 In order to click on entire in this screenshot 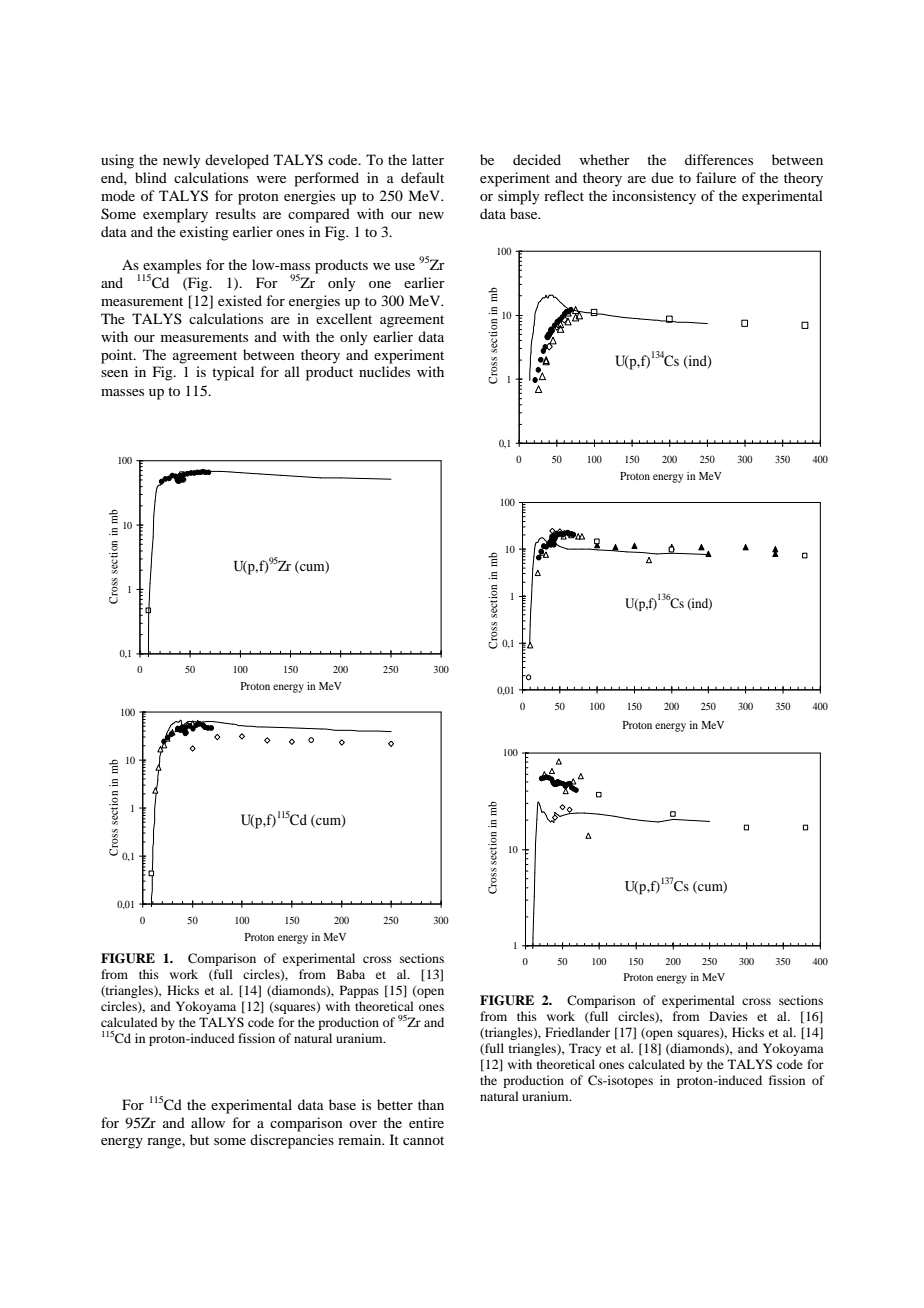, I will do `click(426, 1122)`.
